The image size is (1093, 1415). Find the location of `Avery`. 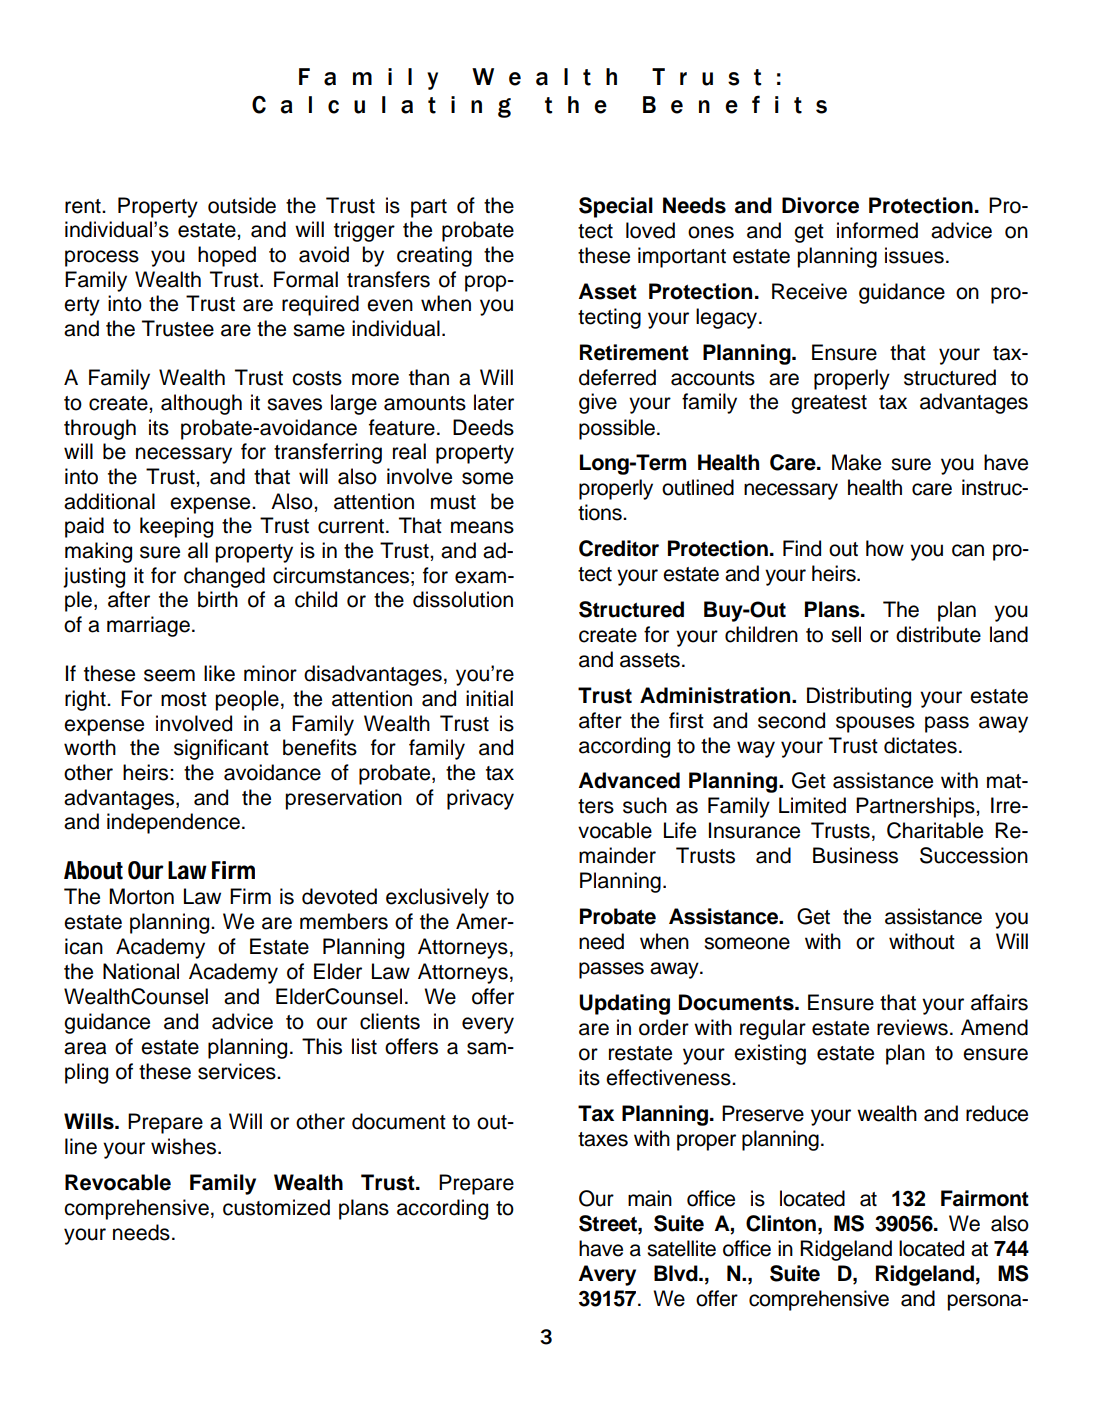

Avery is located at coordinates (607, 1275).
